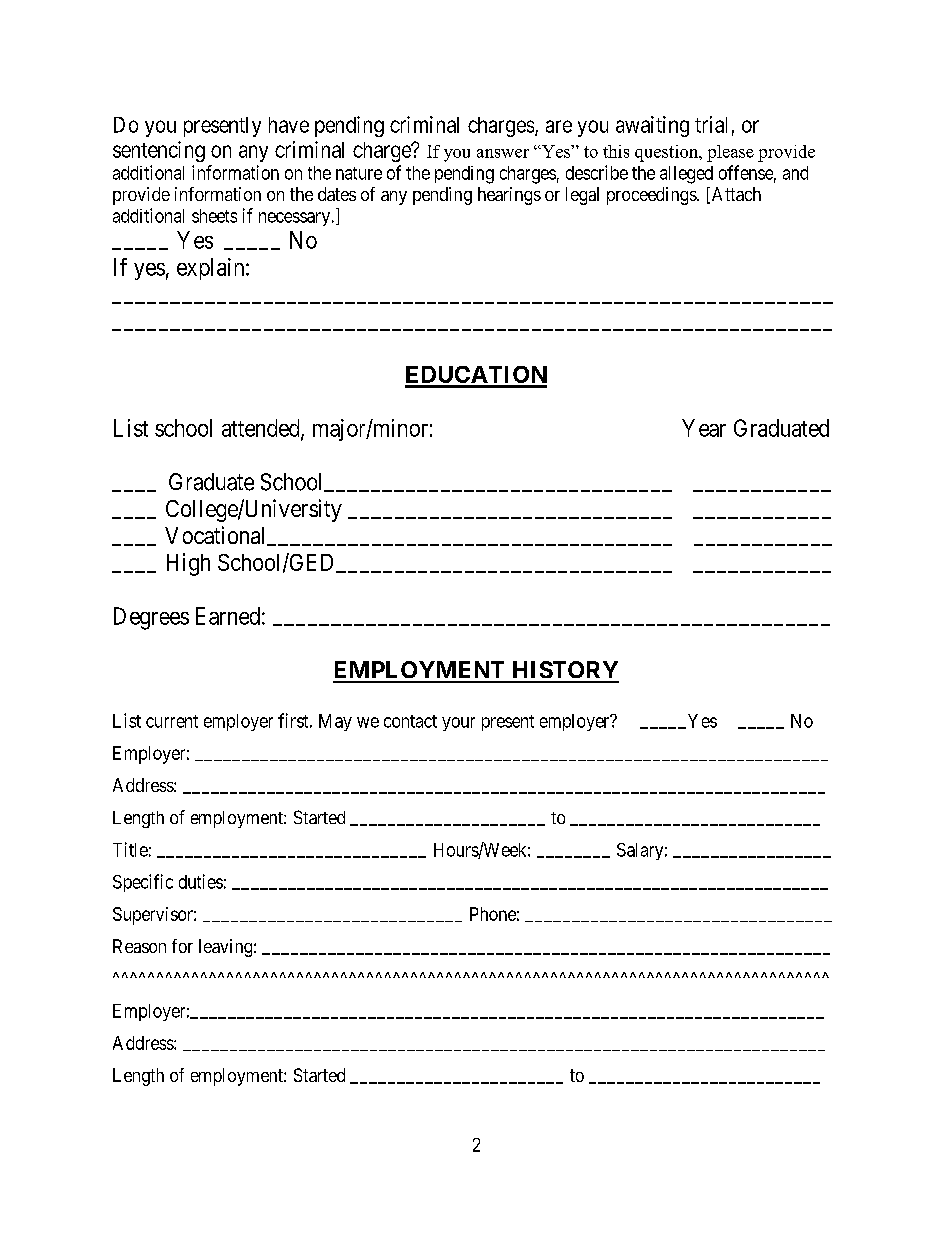  I want to click on please, so click(730, 153).
